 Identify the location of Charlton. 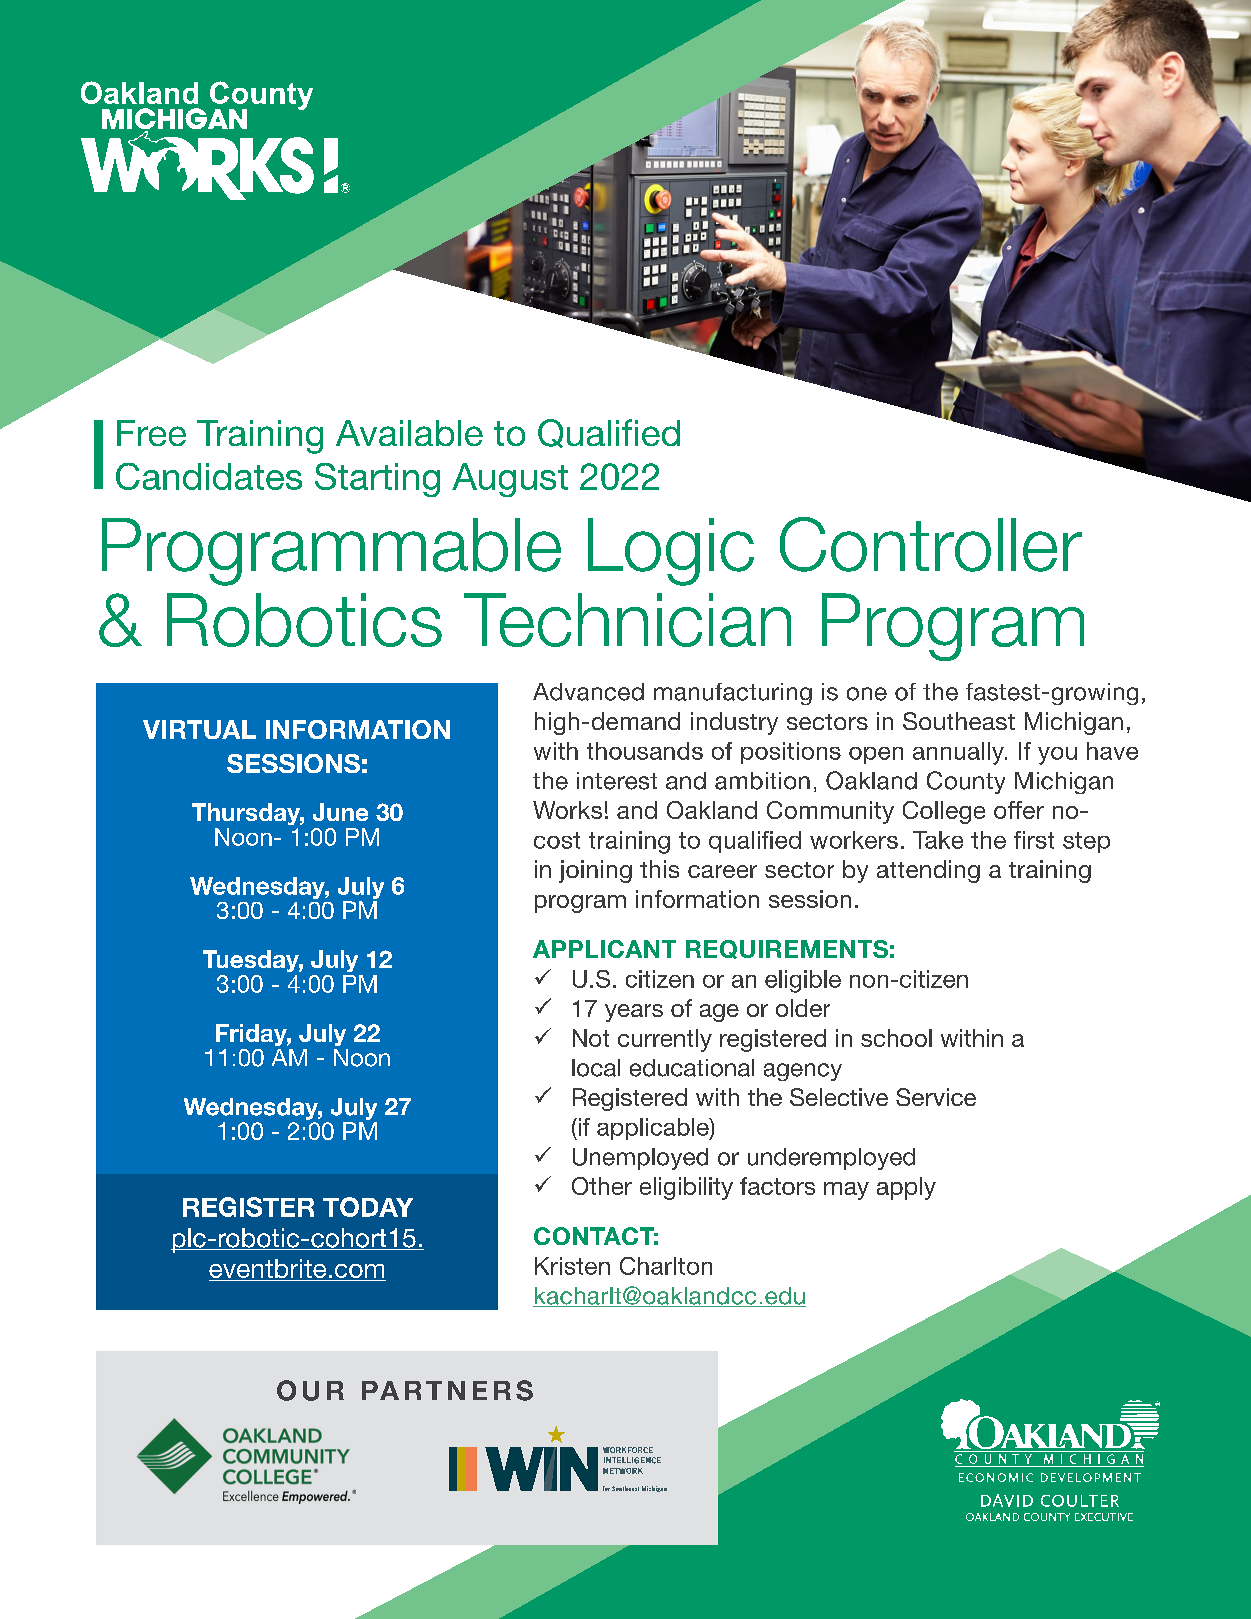
(666, 1266).
